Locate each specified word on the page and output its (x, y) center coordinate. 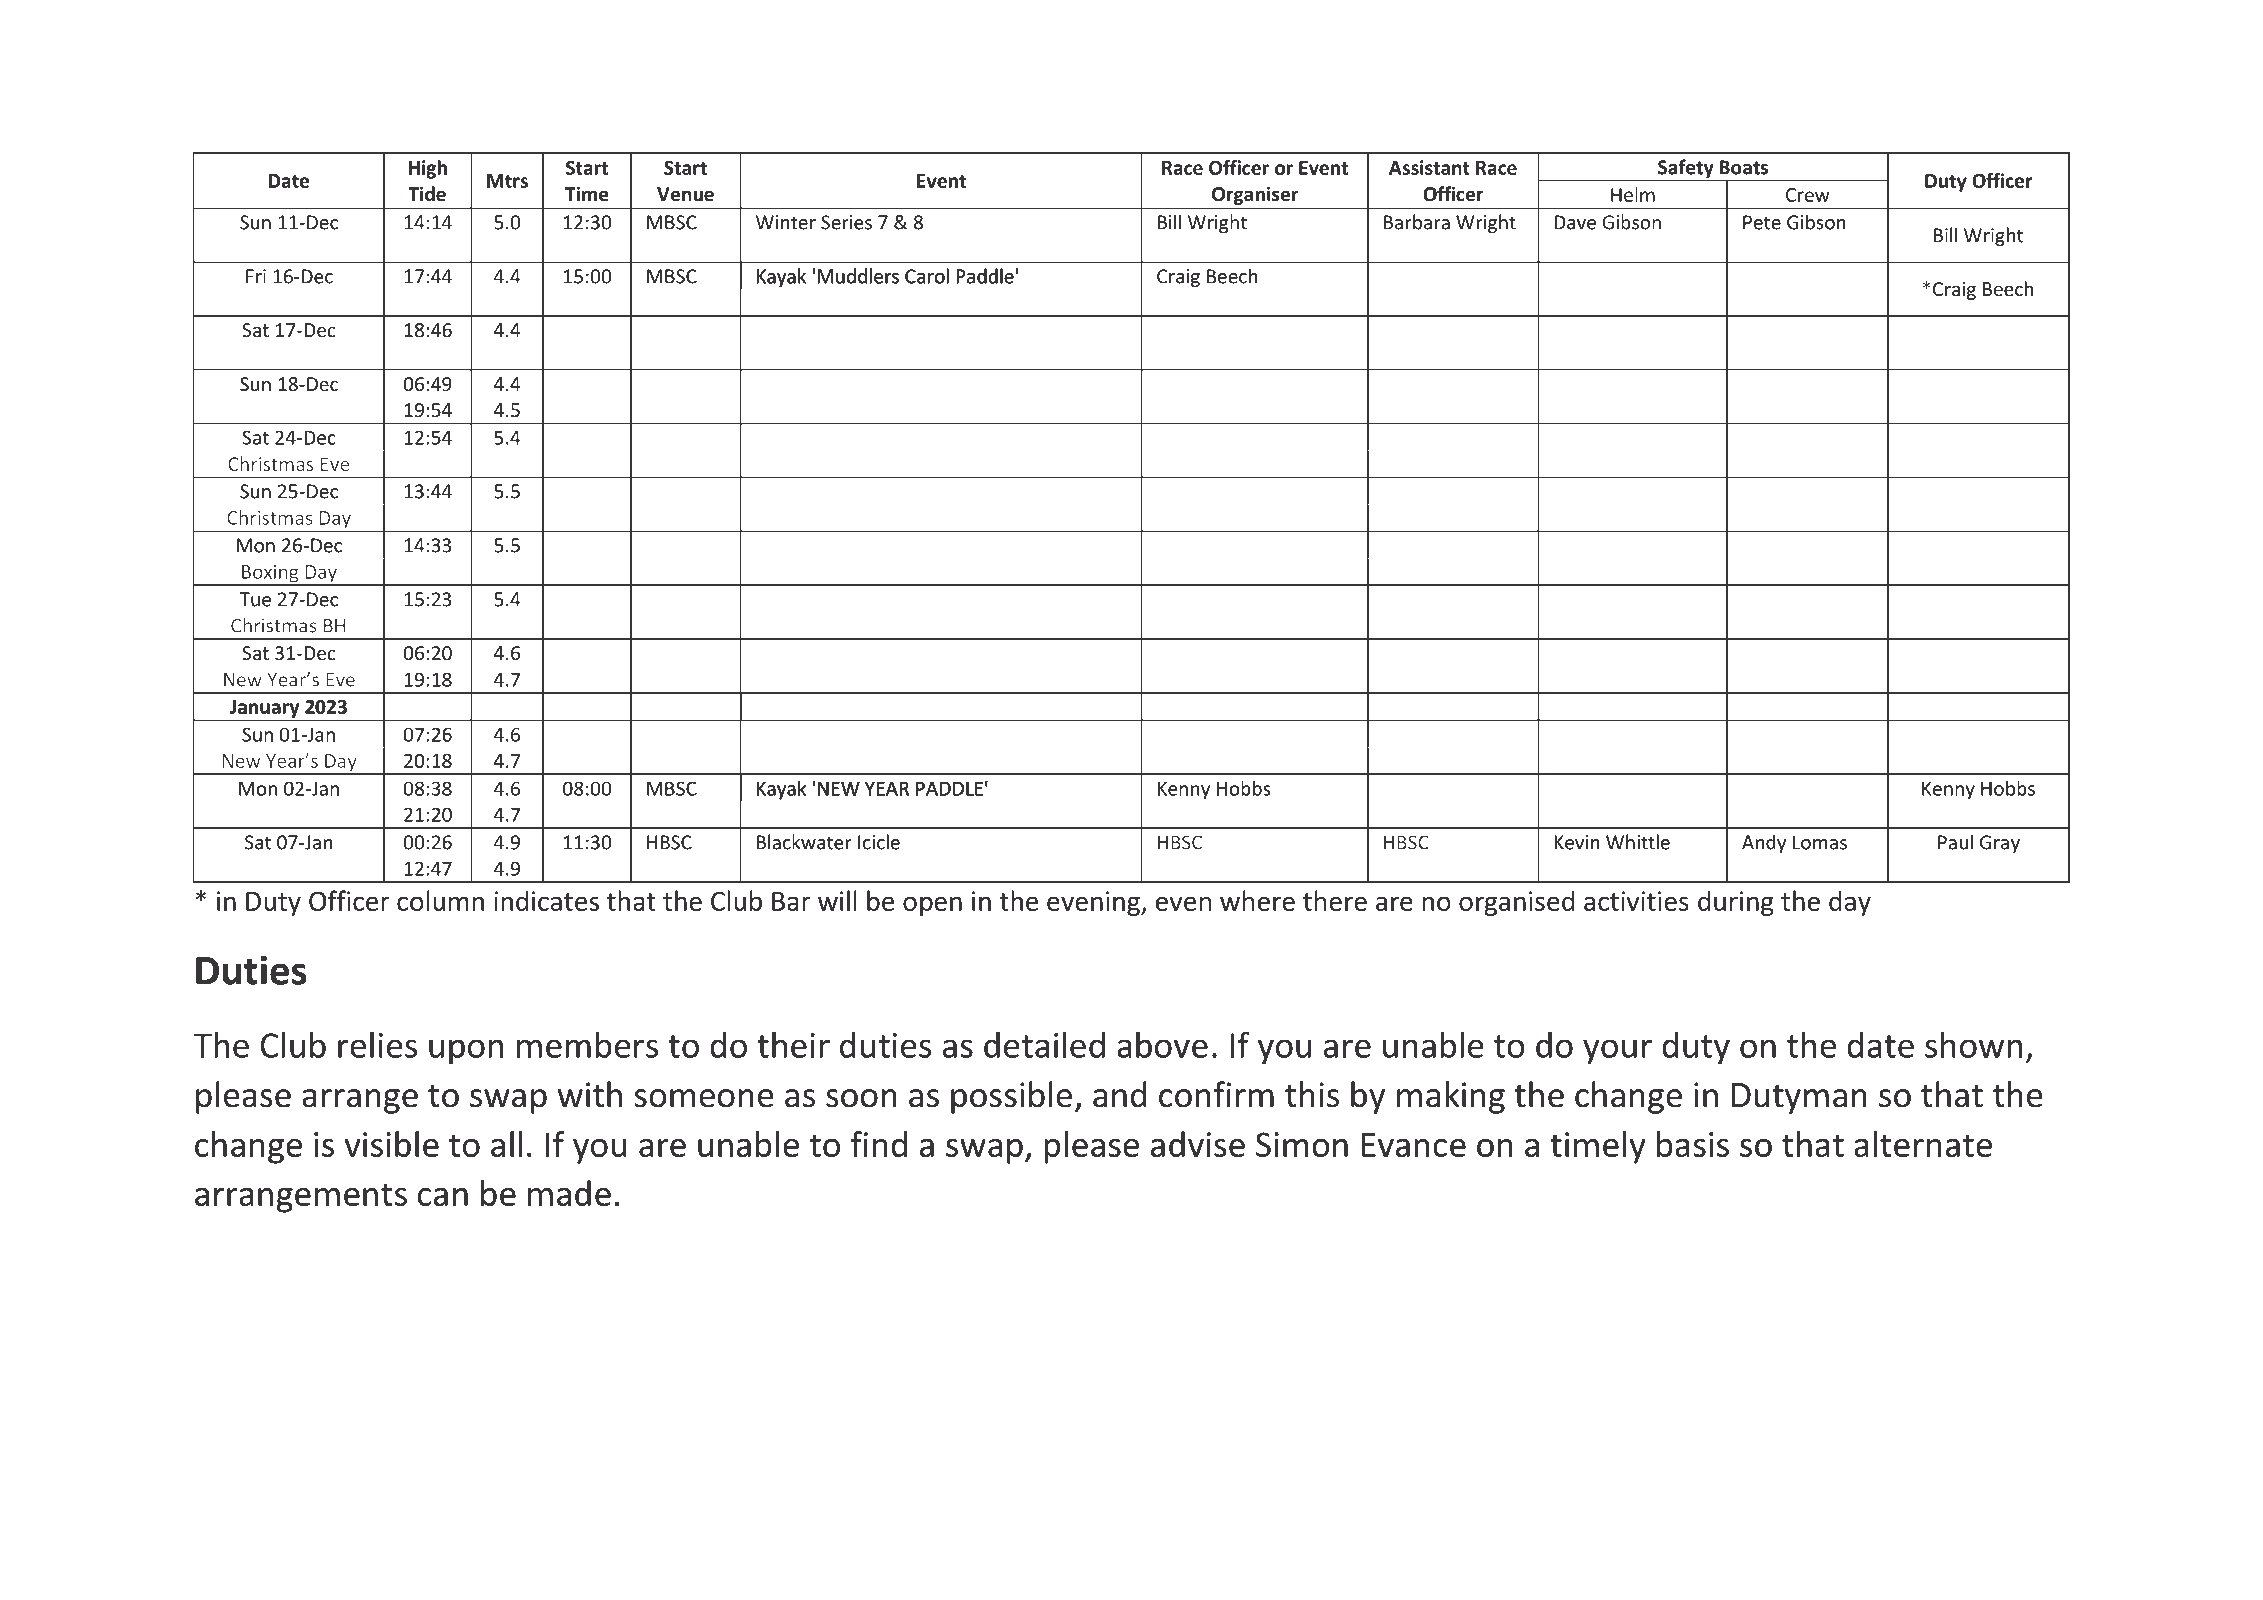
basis (1693, 1144)
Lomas (1820, 842)
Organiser (1255, 196)
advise (1198, 1144)
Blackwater (804, 842)
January (265, 710)
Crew (1808, 195)
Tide (427, 194)
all (506, 1144)
